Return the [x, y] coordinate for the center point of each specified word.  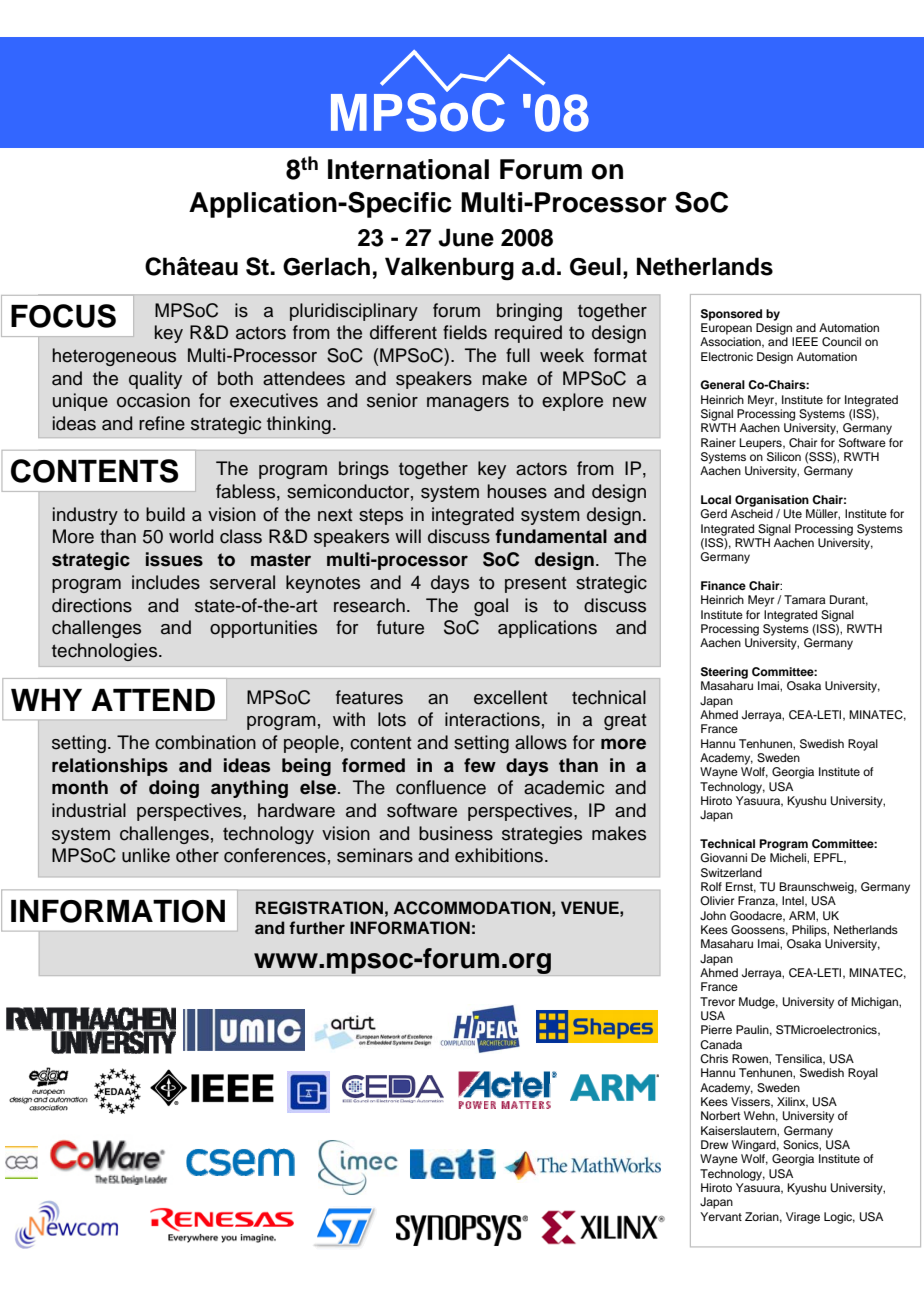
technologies [106, 652]
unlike [146, 855]
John [713, 915]
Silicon [784, 457]
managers [468, 404]
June [466, 237]
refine [162, 423]
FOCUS [63, 316]
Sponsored [731, 315]
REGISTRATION [319, 908]
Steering [724, 673]
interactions [492, 719]
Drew [714, 1144]
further [317, 928]
